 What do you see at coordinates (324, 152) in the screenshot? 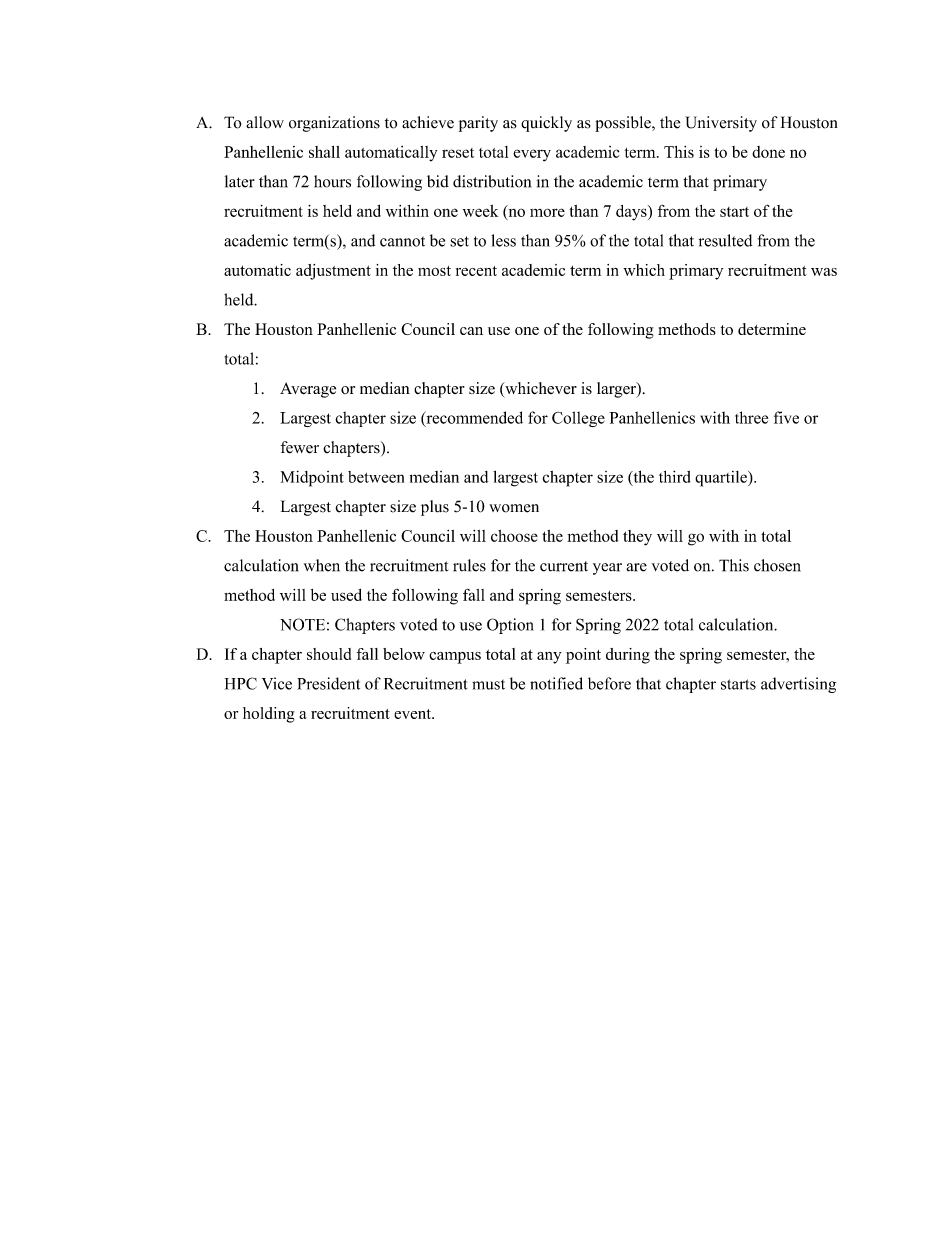
I see `shall` at bounding box center [324, 152].
